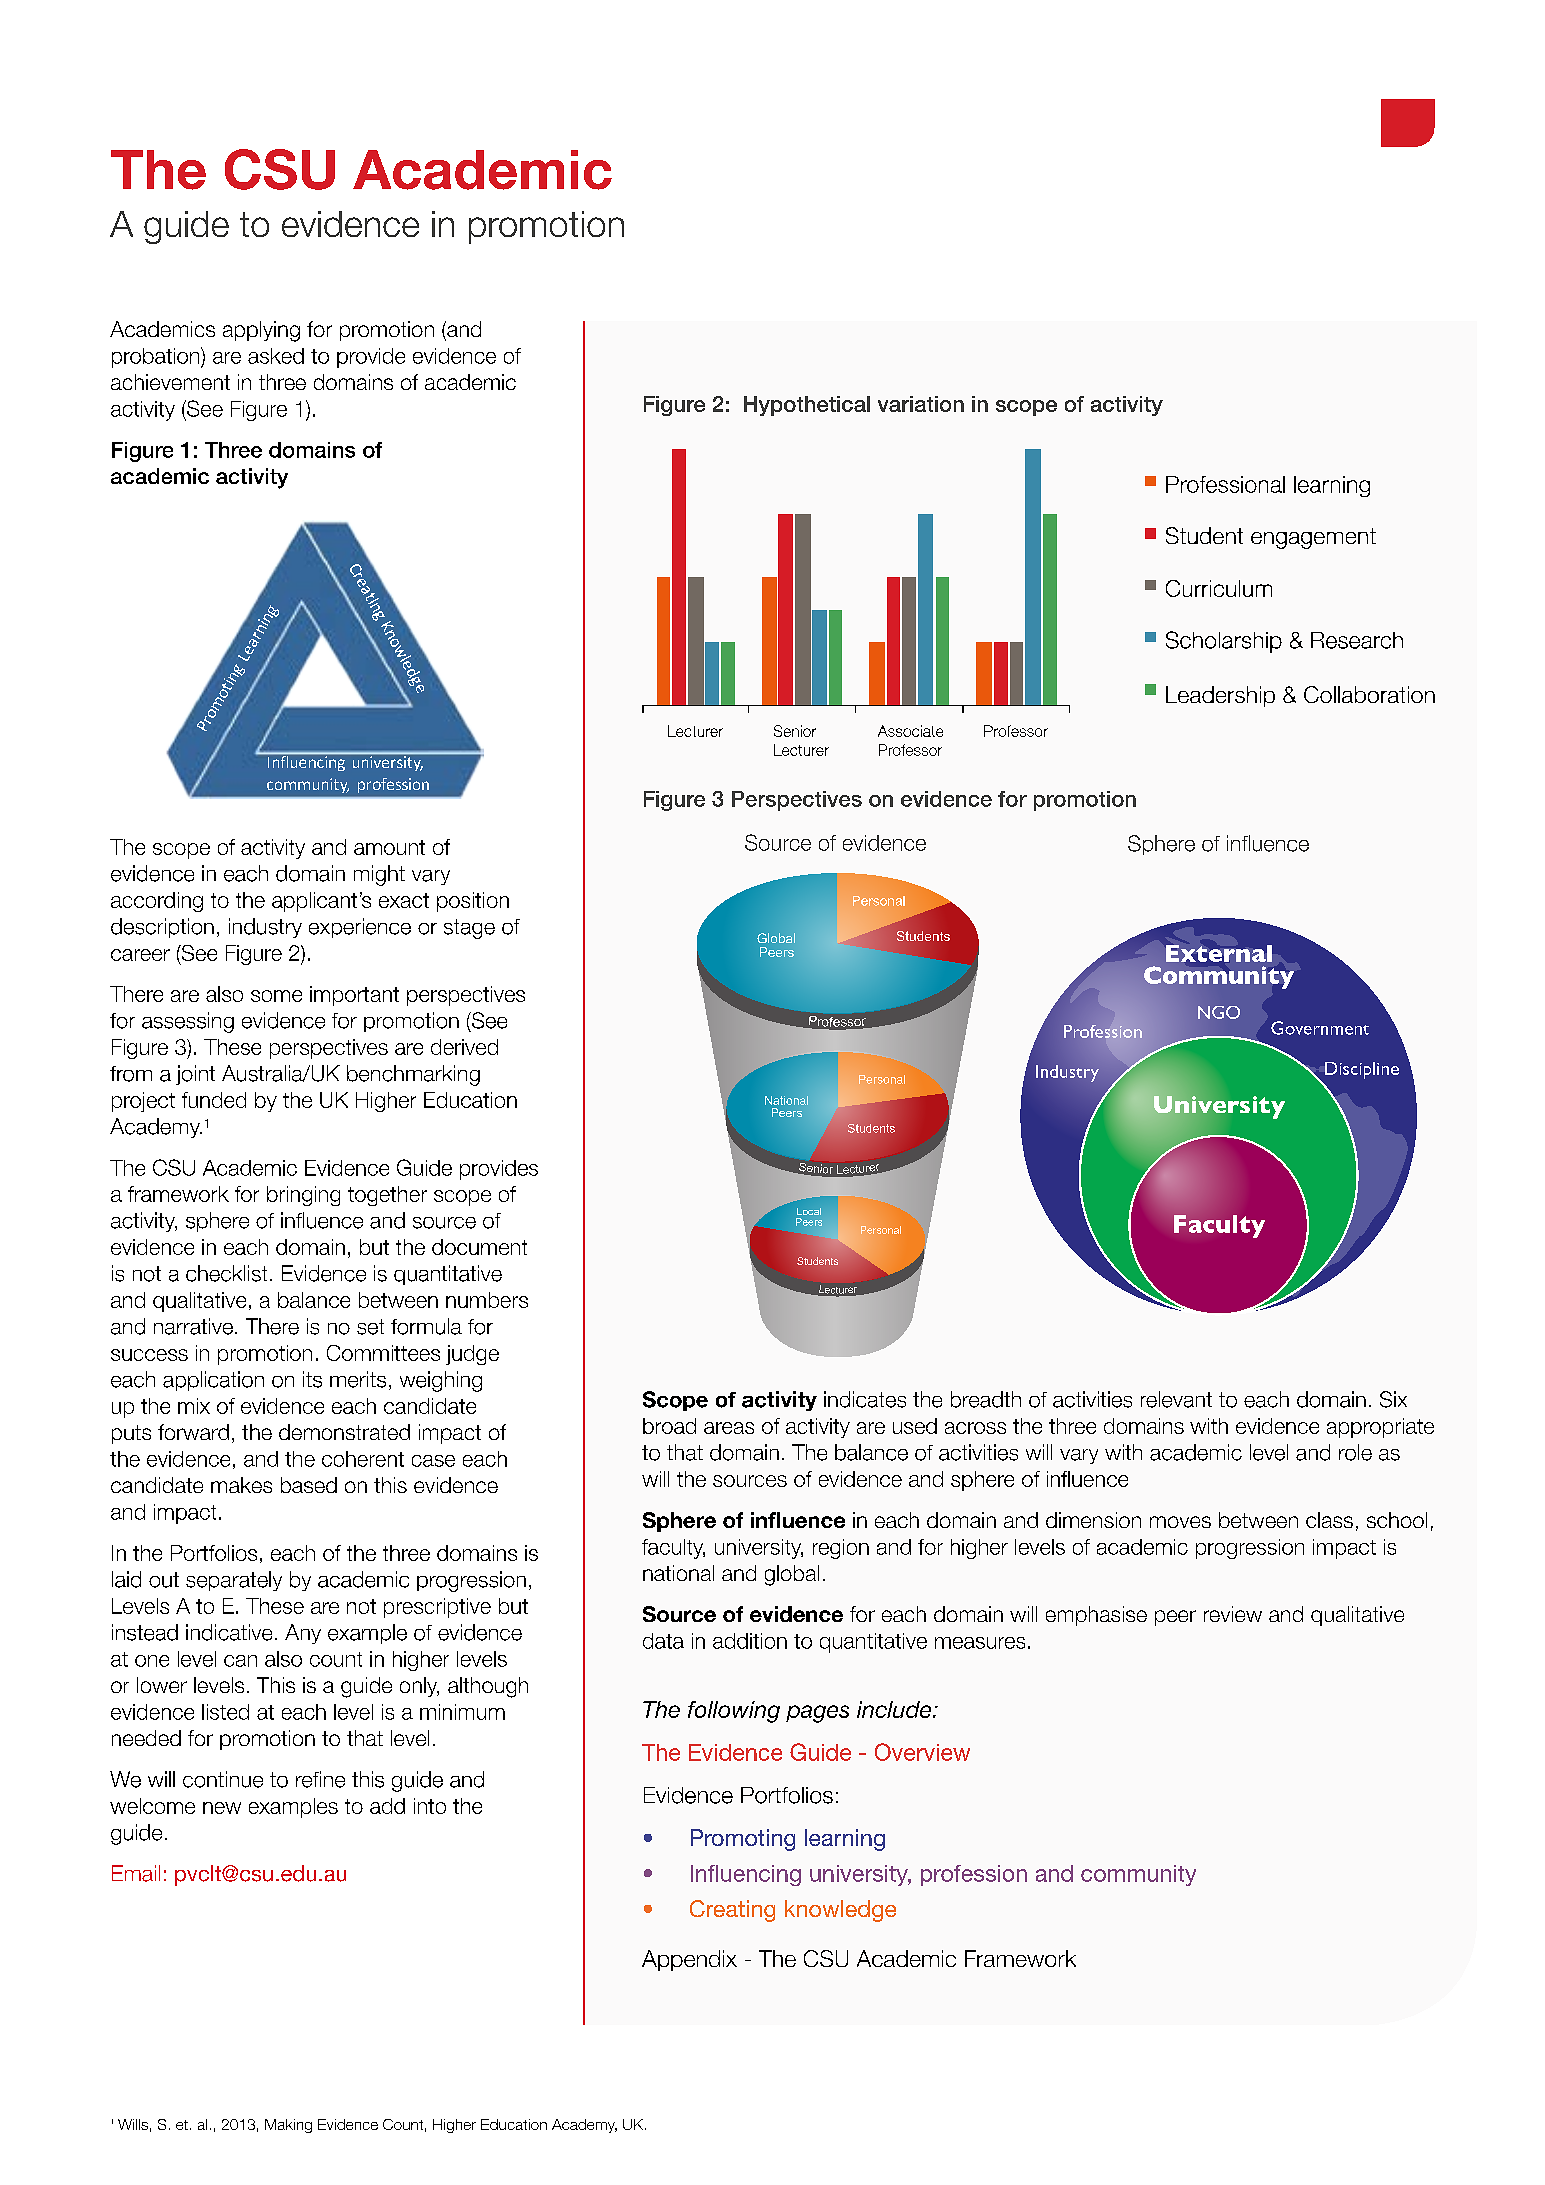 This page has height=2185, width=1545. Describe the element at coordinates (1233, 1614) in the page. I see `review` at that location.
